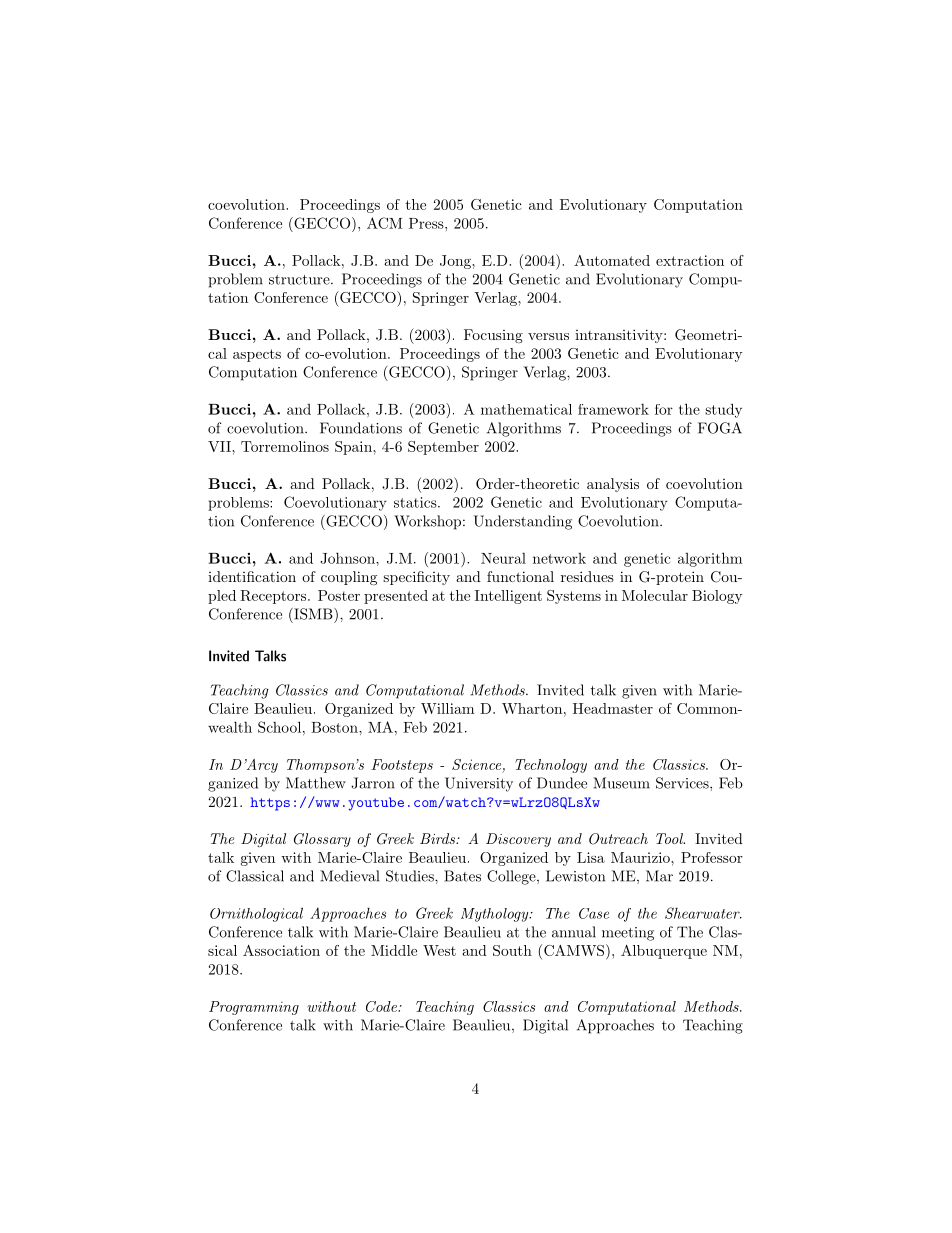 The width and height of the screenshot is (952, 1233). I want to click on Molecular, so click(655, 595).
